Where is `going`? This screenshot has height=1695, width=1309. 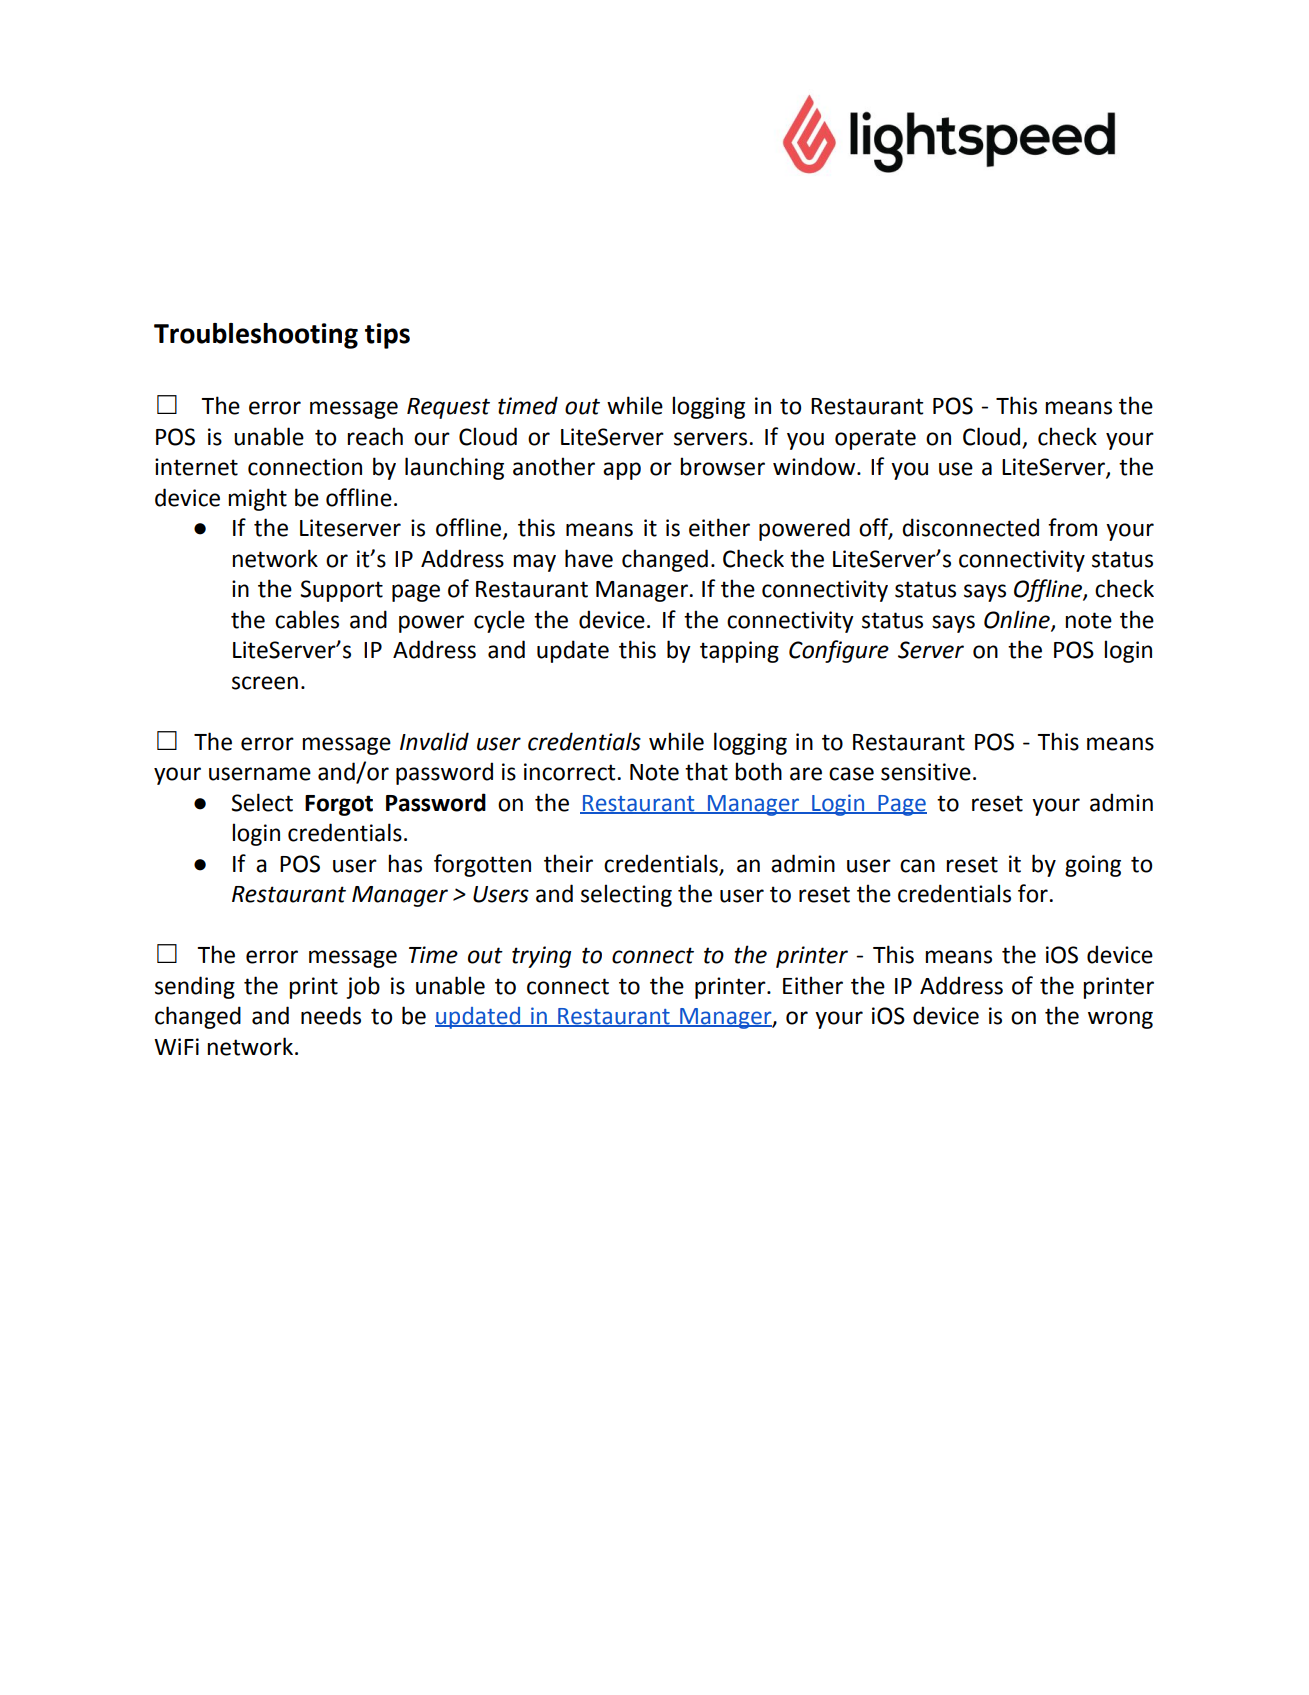 going is located at coordinates (1093, 866).
